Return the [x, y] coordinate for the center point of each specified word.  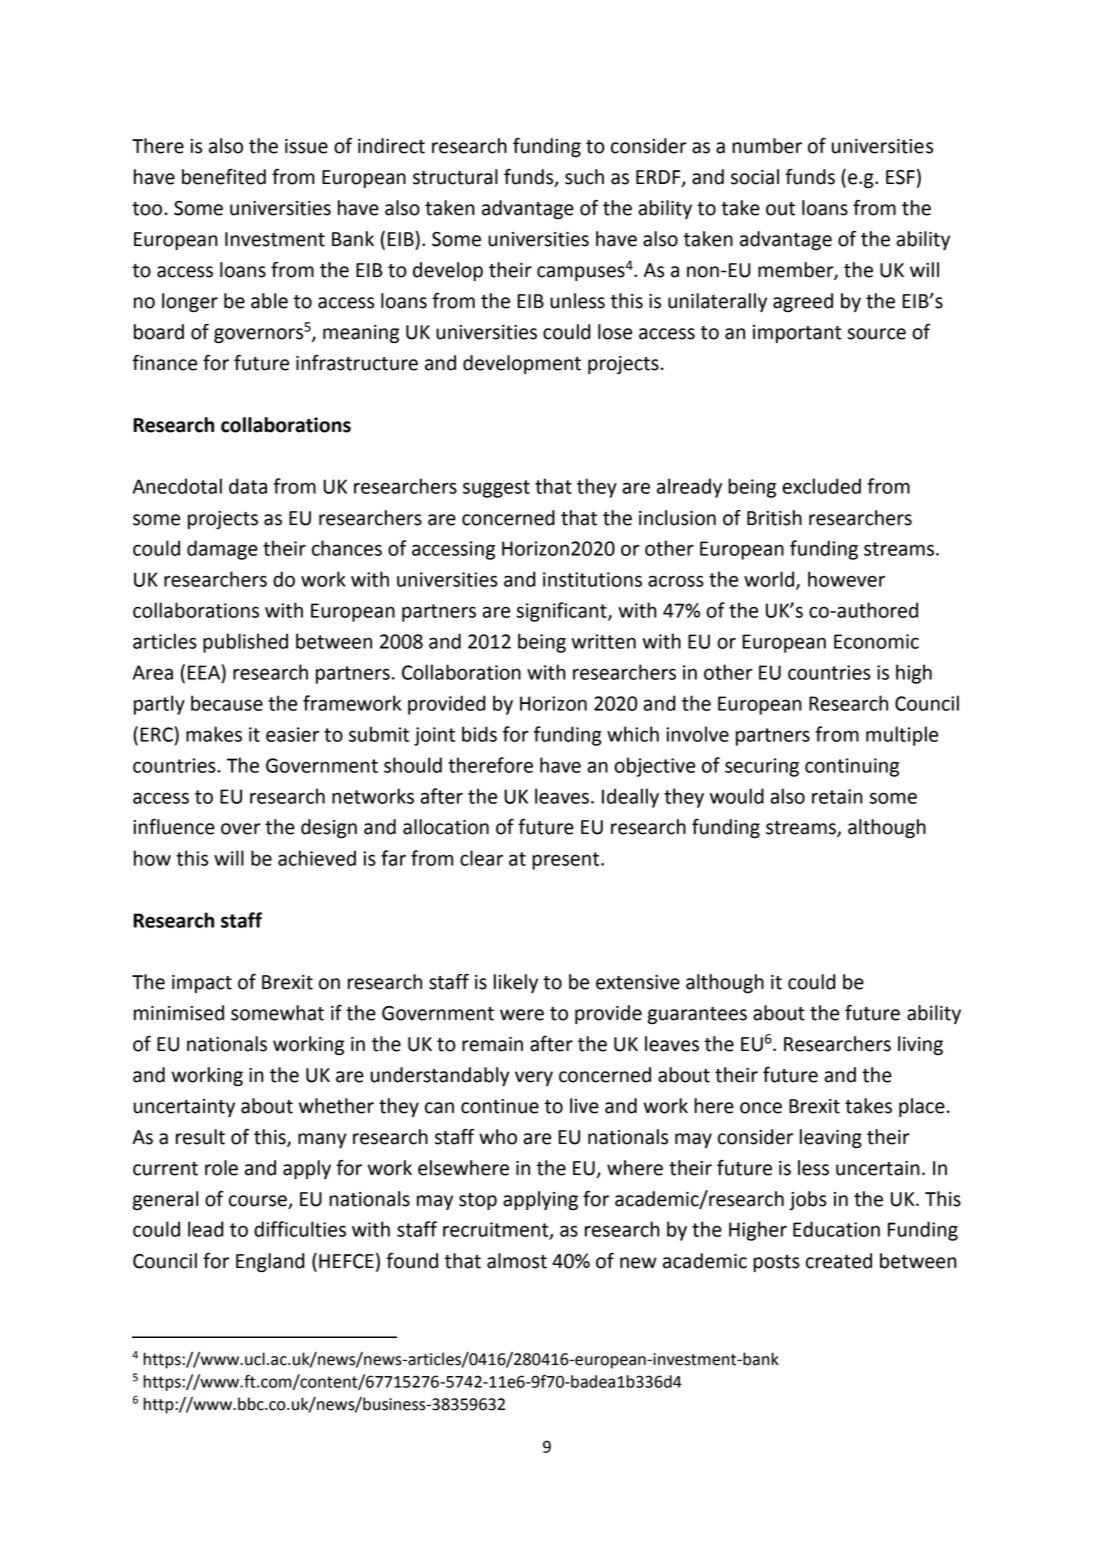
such [584, 177]
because [227, 703]
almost [517, 1261]
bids [479, 734]
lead [205, 1229]
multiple [902, 736]
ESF [900, 177]
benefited [224, 176]
